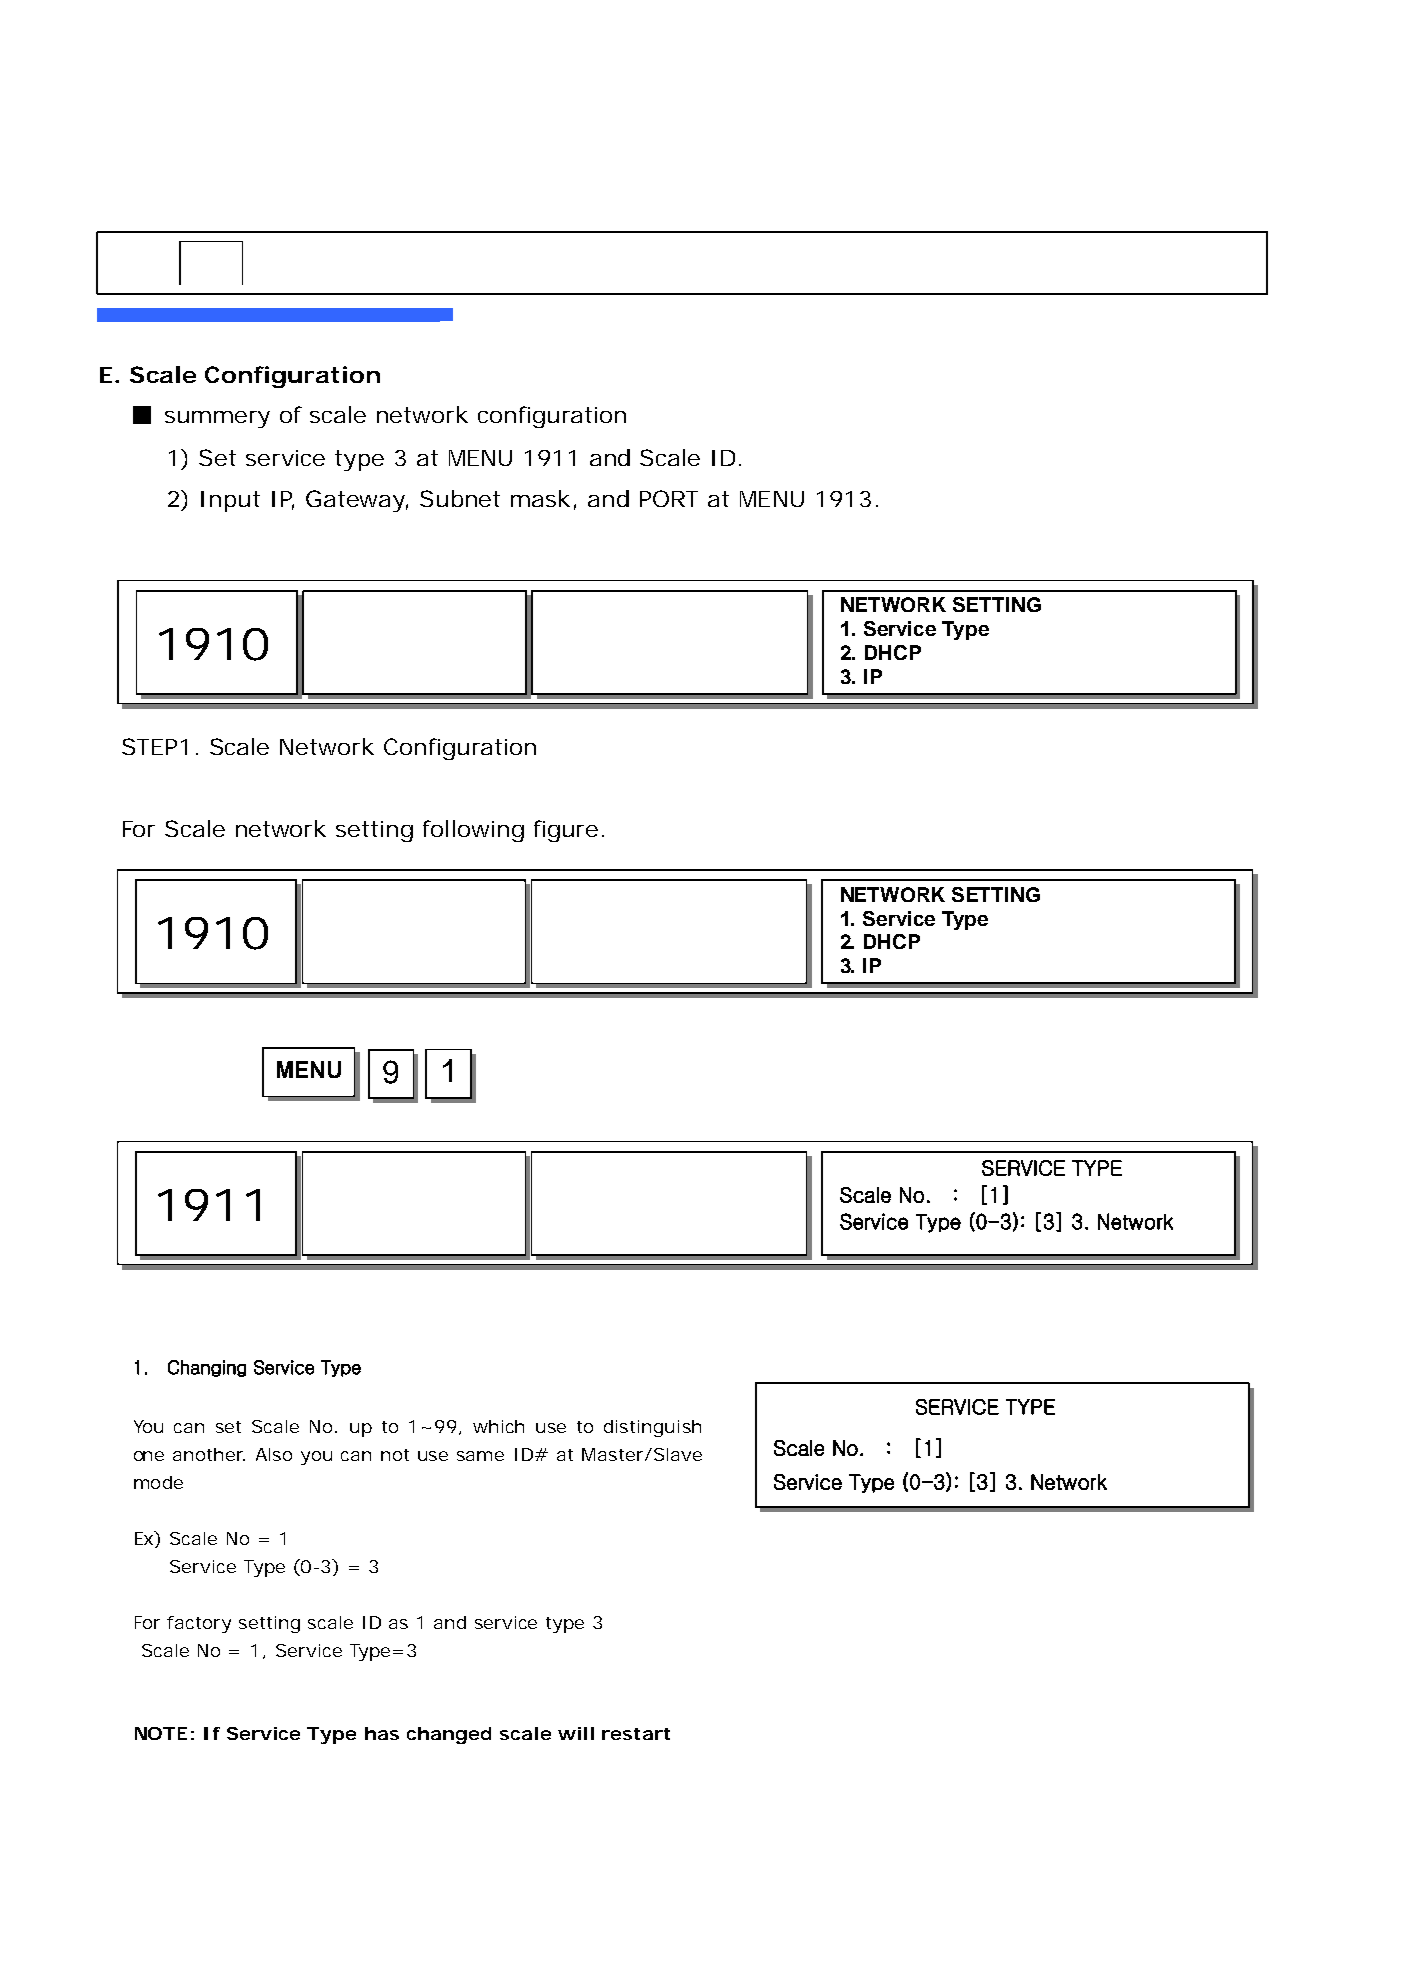 The image size is (1403, 1986). I want to click on Also, so click(274, 1454).
